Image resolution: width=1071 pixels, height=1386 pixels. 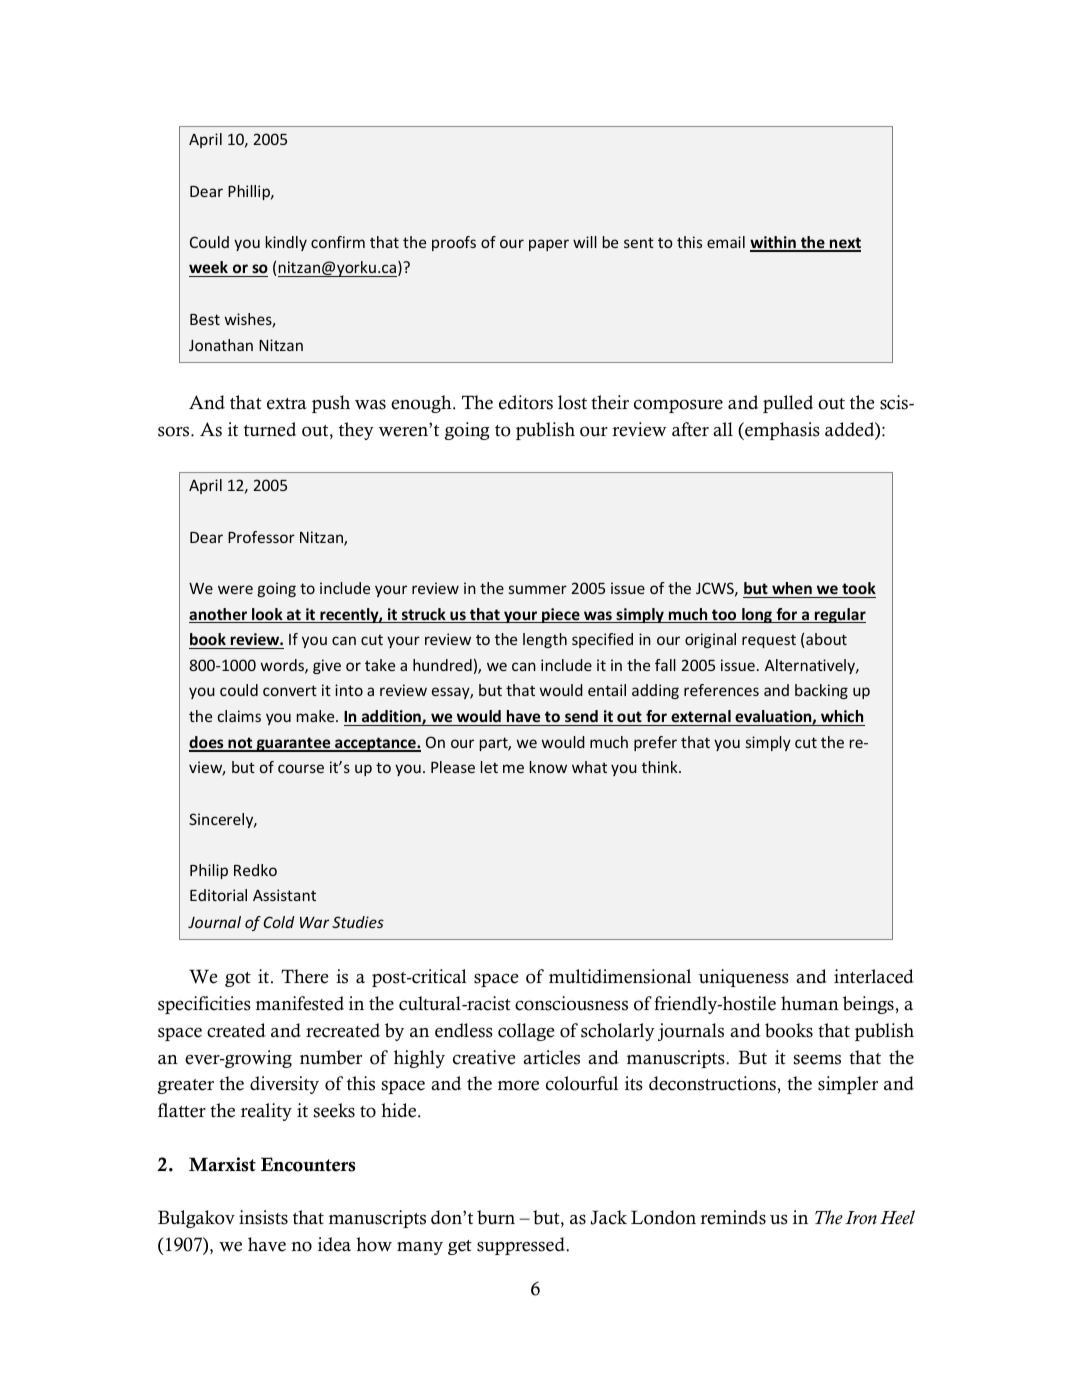 I want to click on summer, so click(x=538, y=589).
